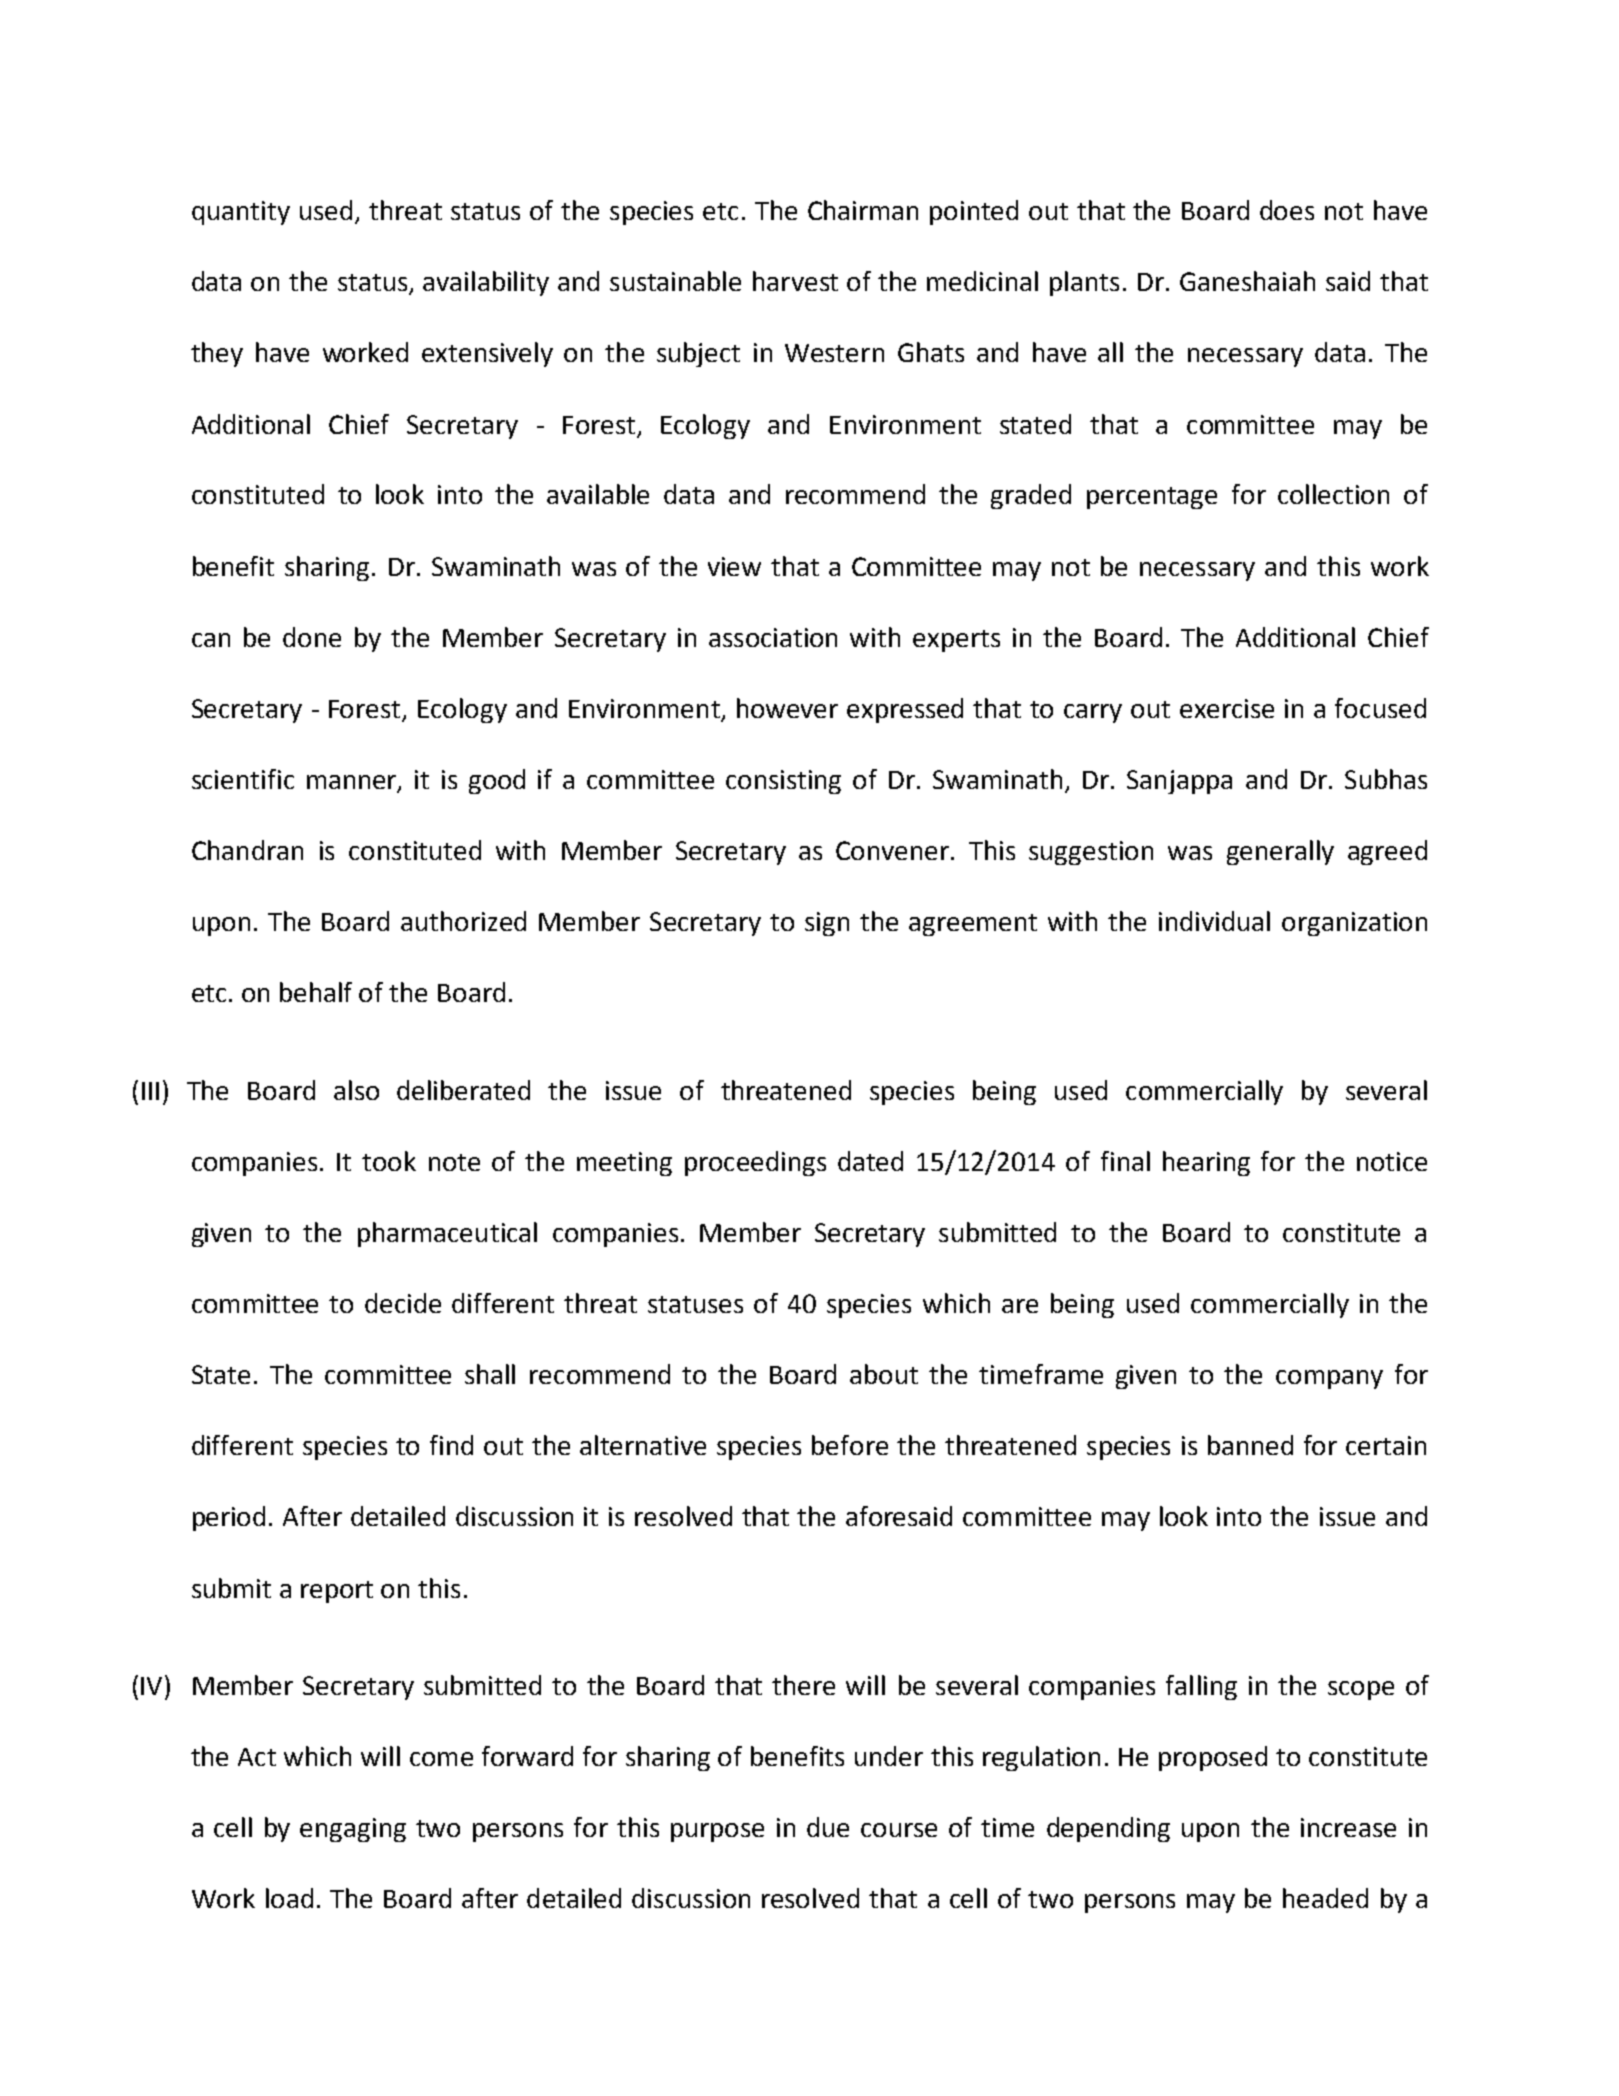 The width and height of the image is (1619, 2096). I want to click on quantity, so click(241, 213).
